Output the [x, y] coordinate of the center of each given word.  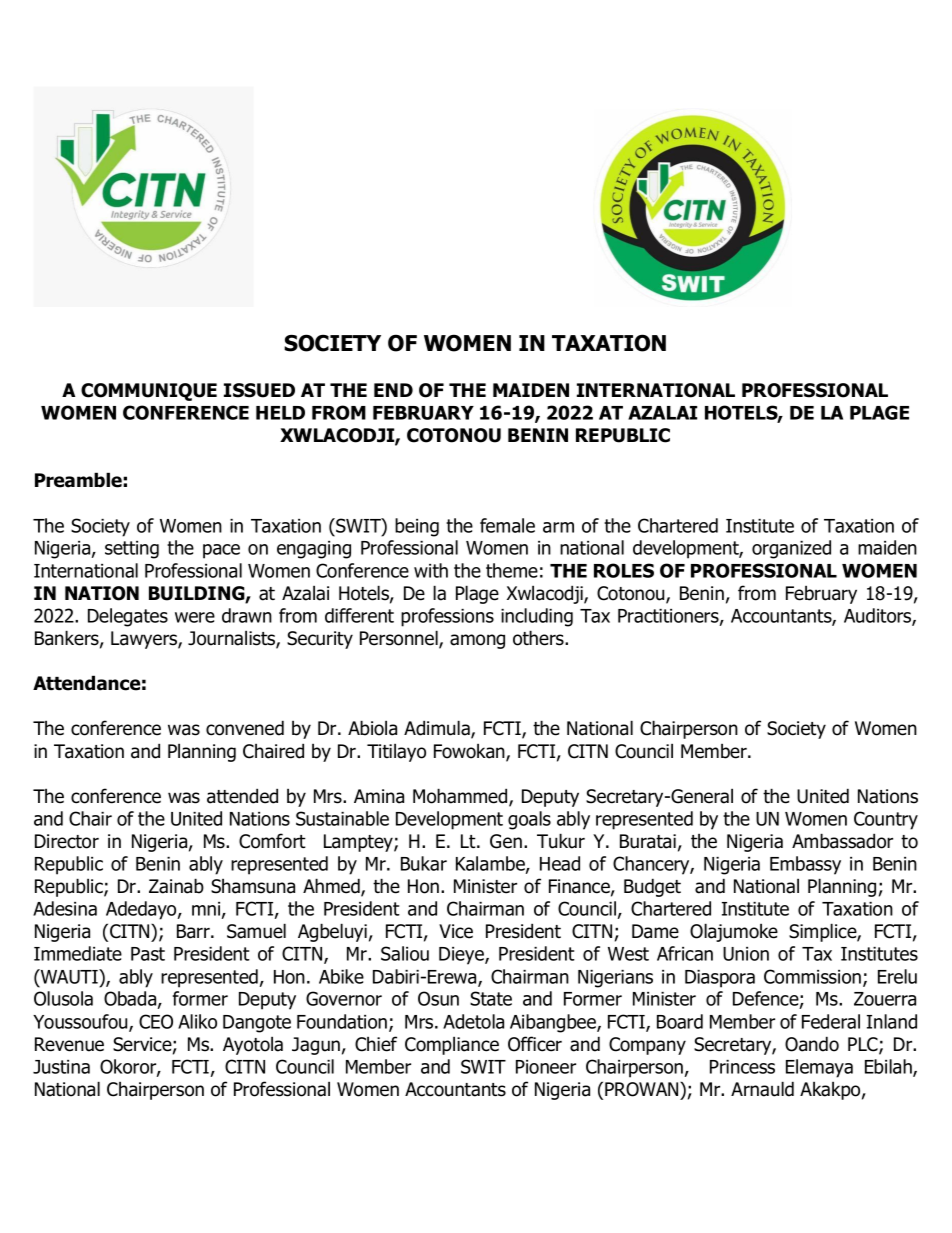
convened [245, 728]
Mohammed [461, 797]
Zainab [176, 886]
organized [791, 549]
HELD [280, 413]
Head [560, 863]
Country [886, 820]
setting [132, 550]
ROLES [624, 570]
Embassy [805, 865]
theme [512, 570]
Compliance [452, 1045]
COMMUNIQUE [149, 392]
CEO [156, 1021]
